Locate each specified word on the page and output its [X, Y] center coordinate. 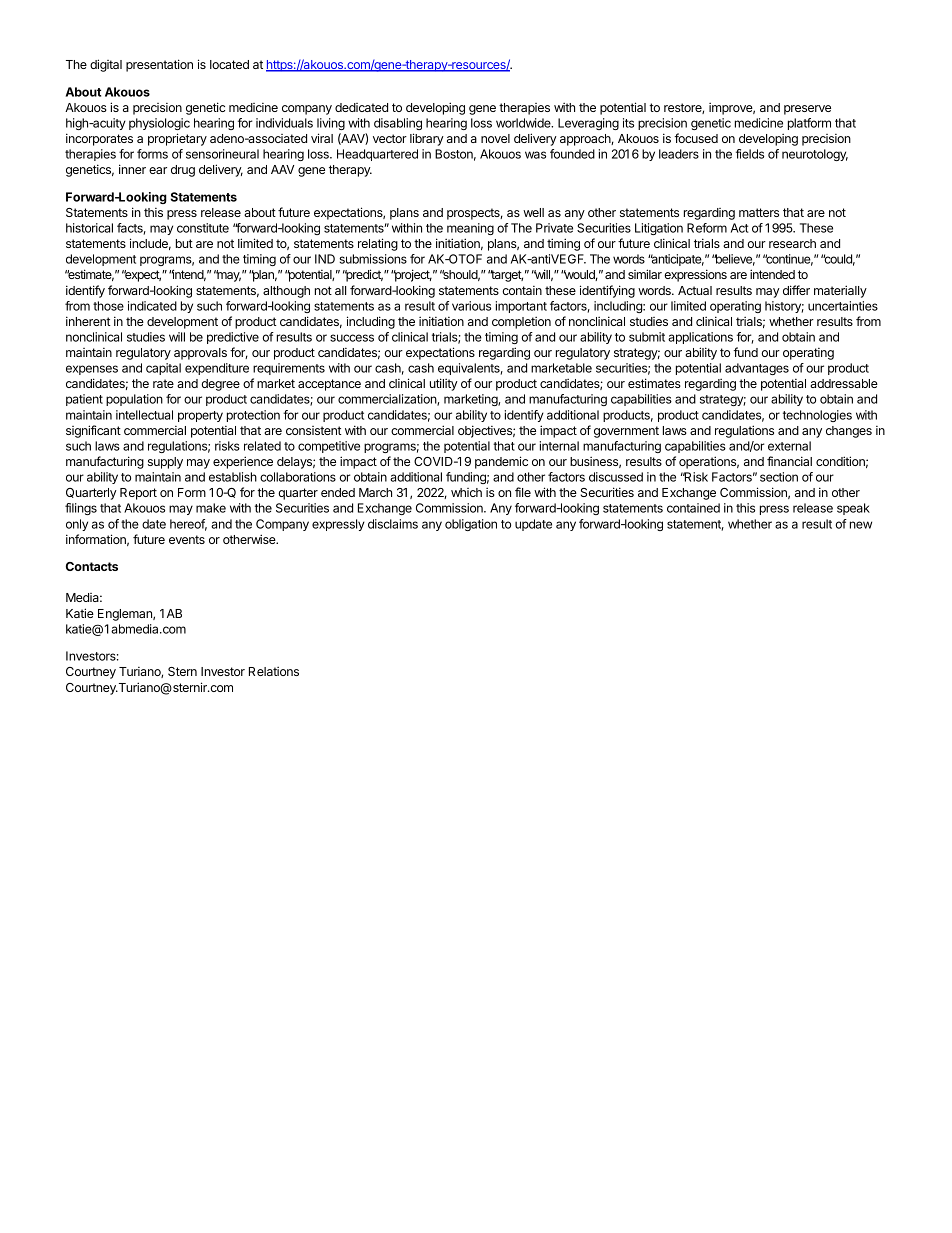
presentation [159, 65]
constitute [203, 228]
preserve [807, 110]
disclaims [393, 524]
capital [163, 369]
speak [853, 509]
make [211, 508]
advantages [757, 369]
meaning [470, 229]
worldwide [524, 123]
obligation [471, 525]
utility [444, 384]
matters [759, 212]
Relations [274, 671]
